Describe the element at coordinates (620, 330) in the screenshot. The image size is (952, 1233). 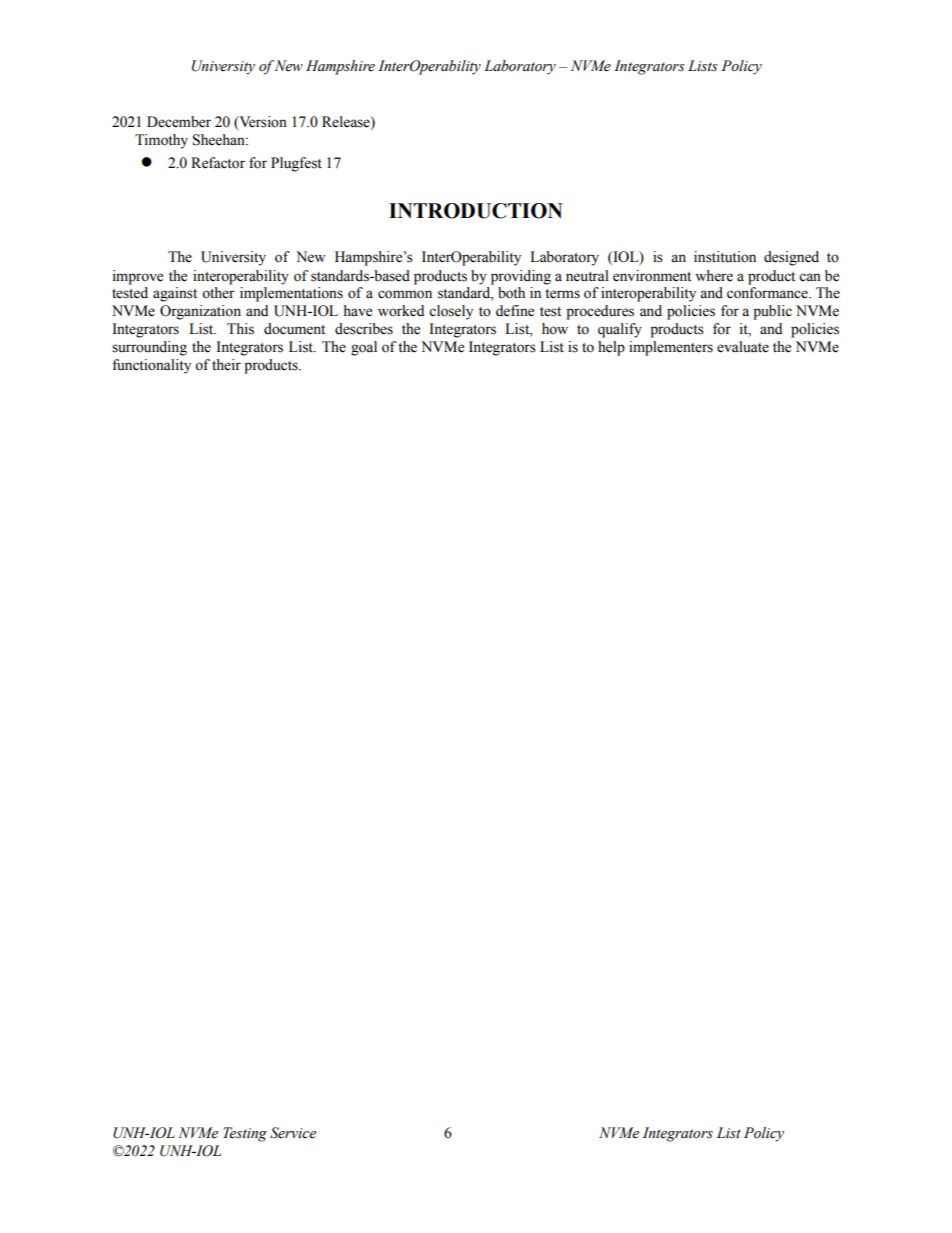
I see `qualify` at that location.
